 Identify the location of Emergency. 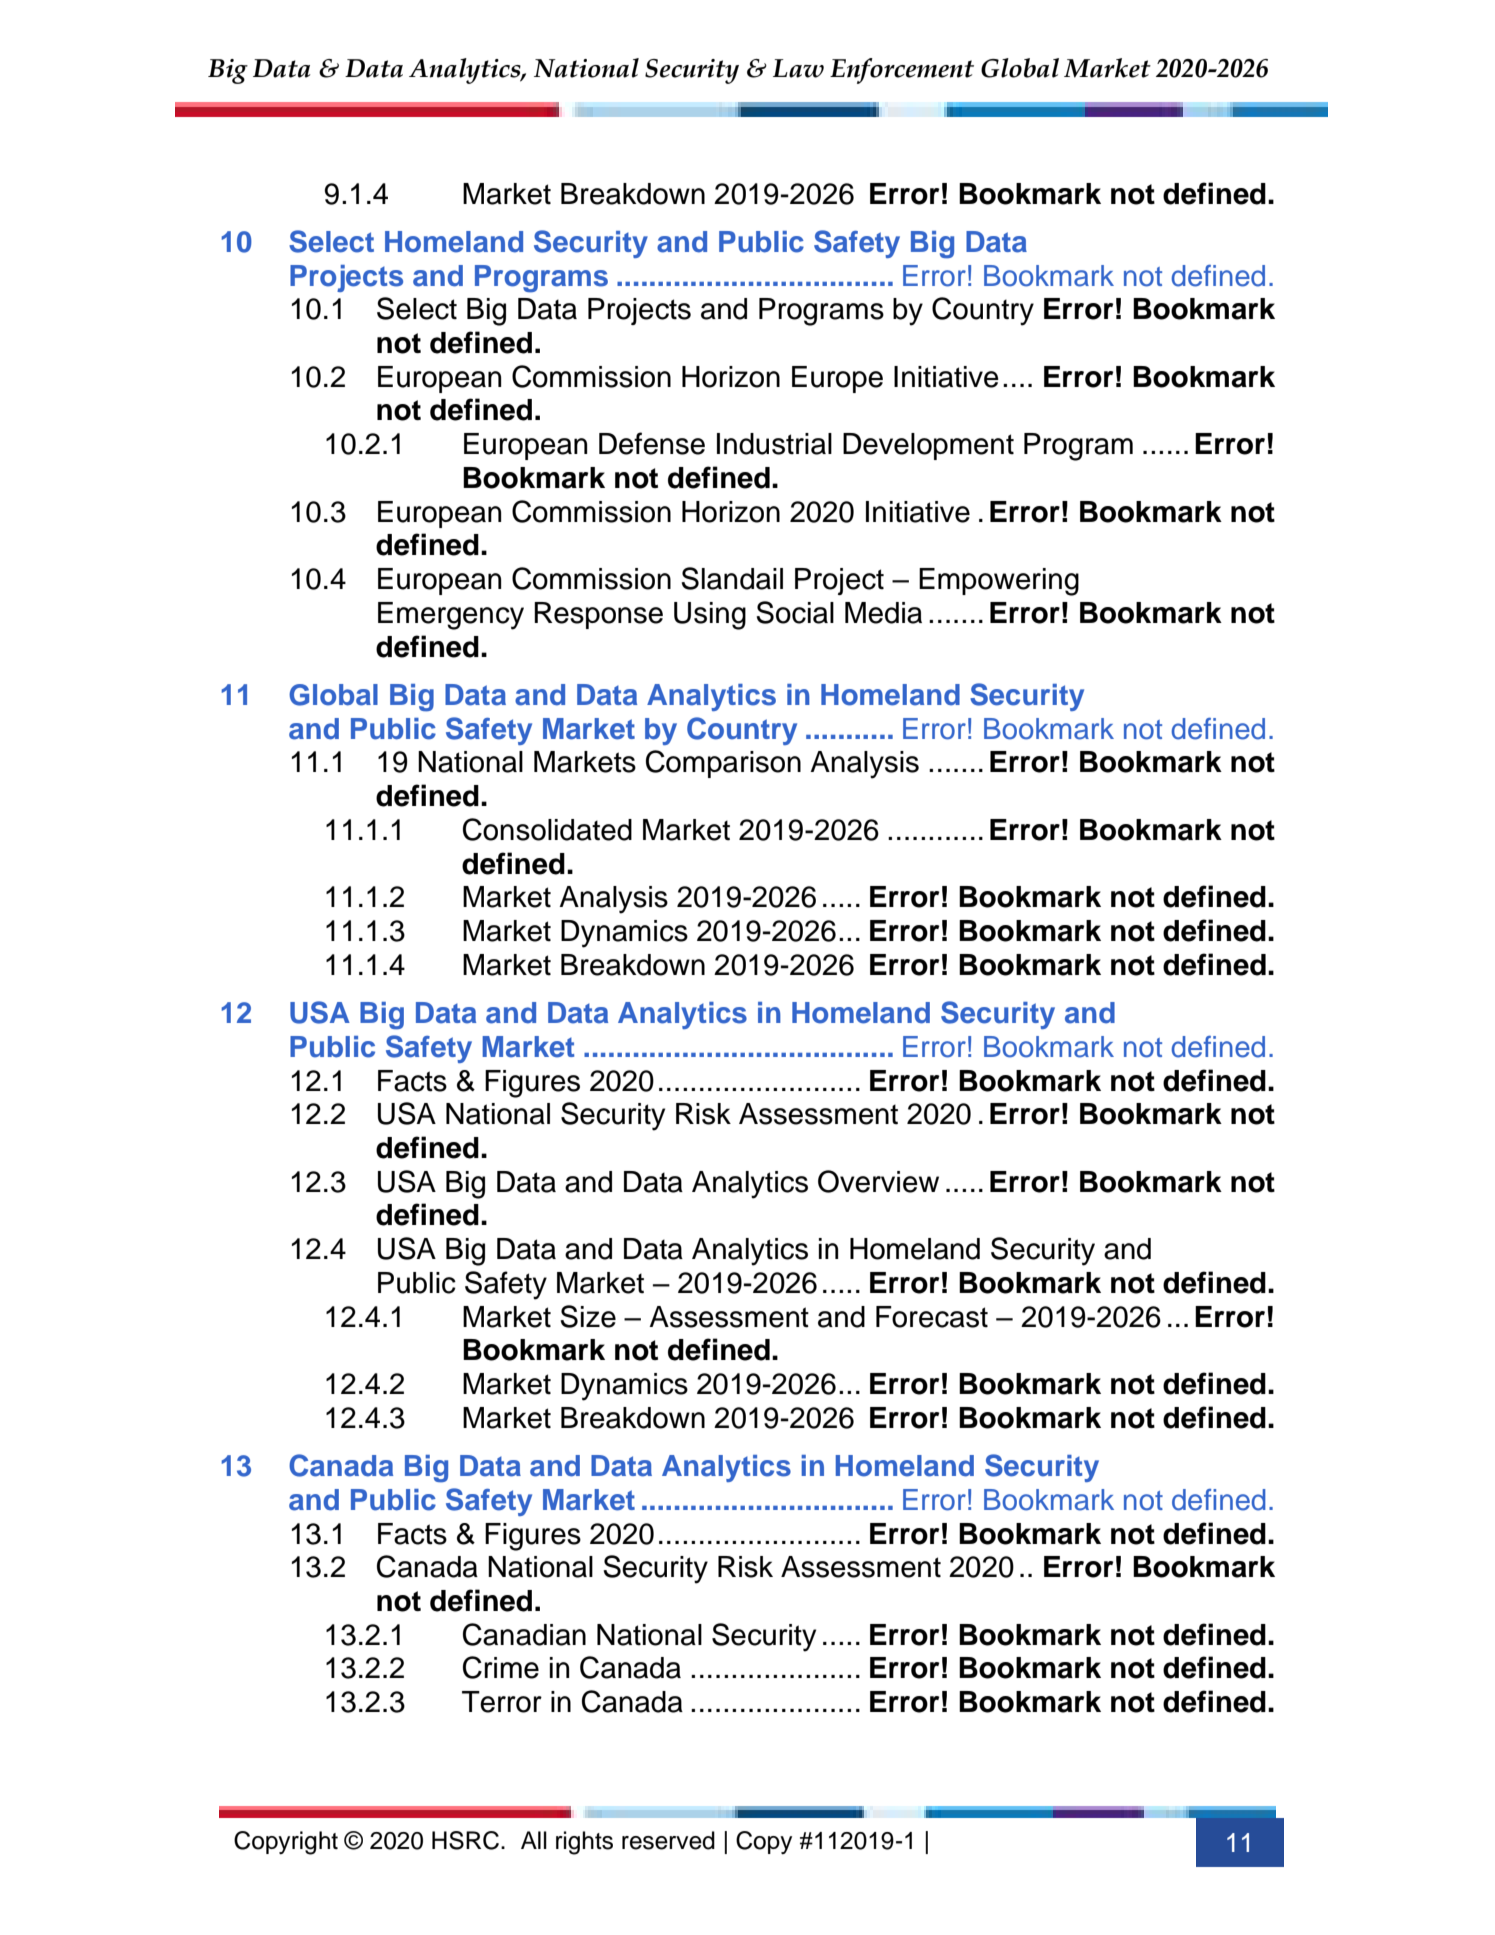
(451, 616).
